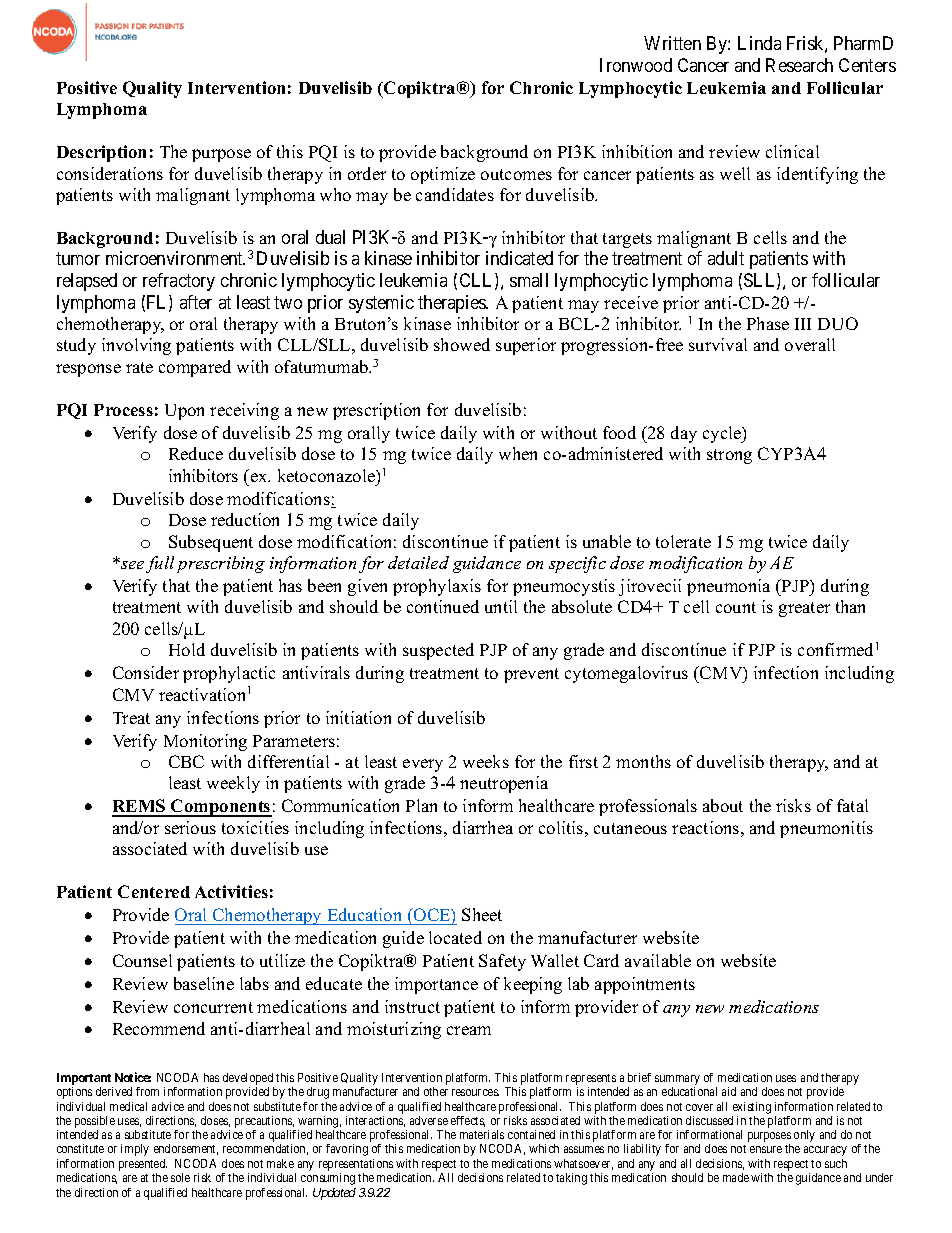  What do you see at coordinates (482, 1134) in the page?
I see `materials` at bounding box center [482, 1134].
